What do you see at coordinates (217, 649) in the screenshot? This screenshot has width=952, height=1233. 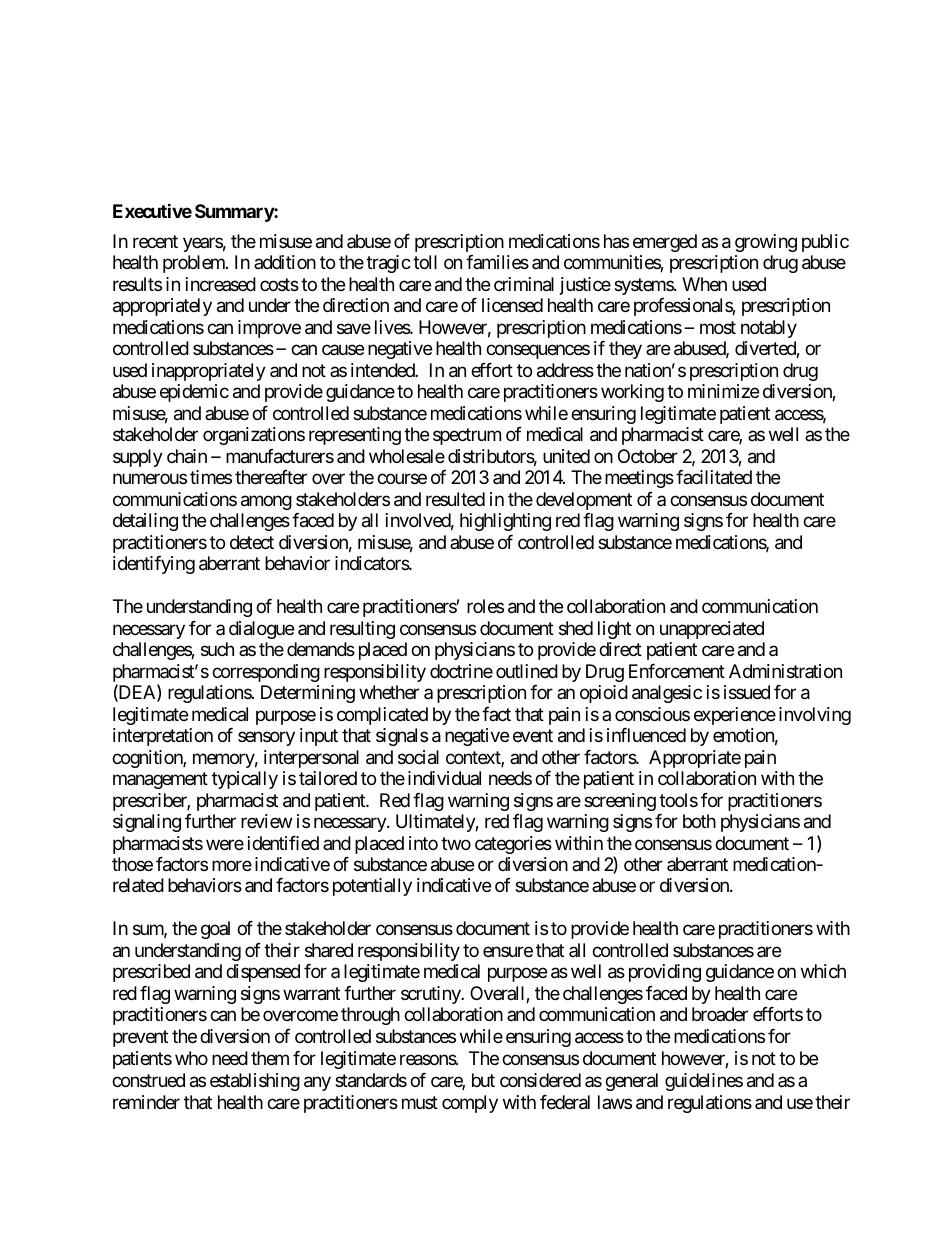 I see `such` at bounding box center [217, 649].
